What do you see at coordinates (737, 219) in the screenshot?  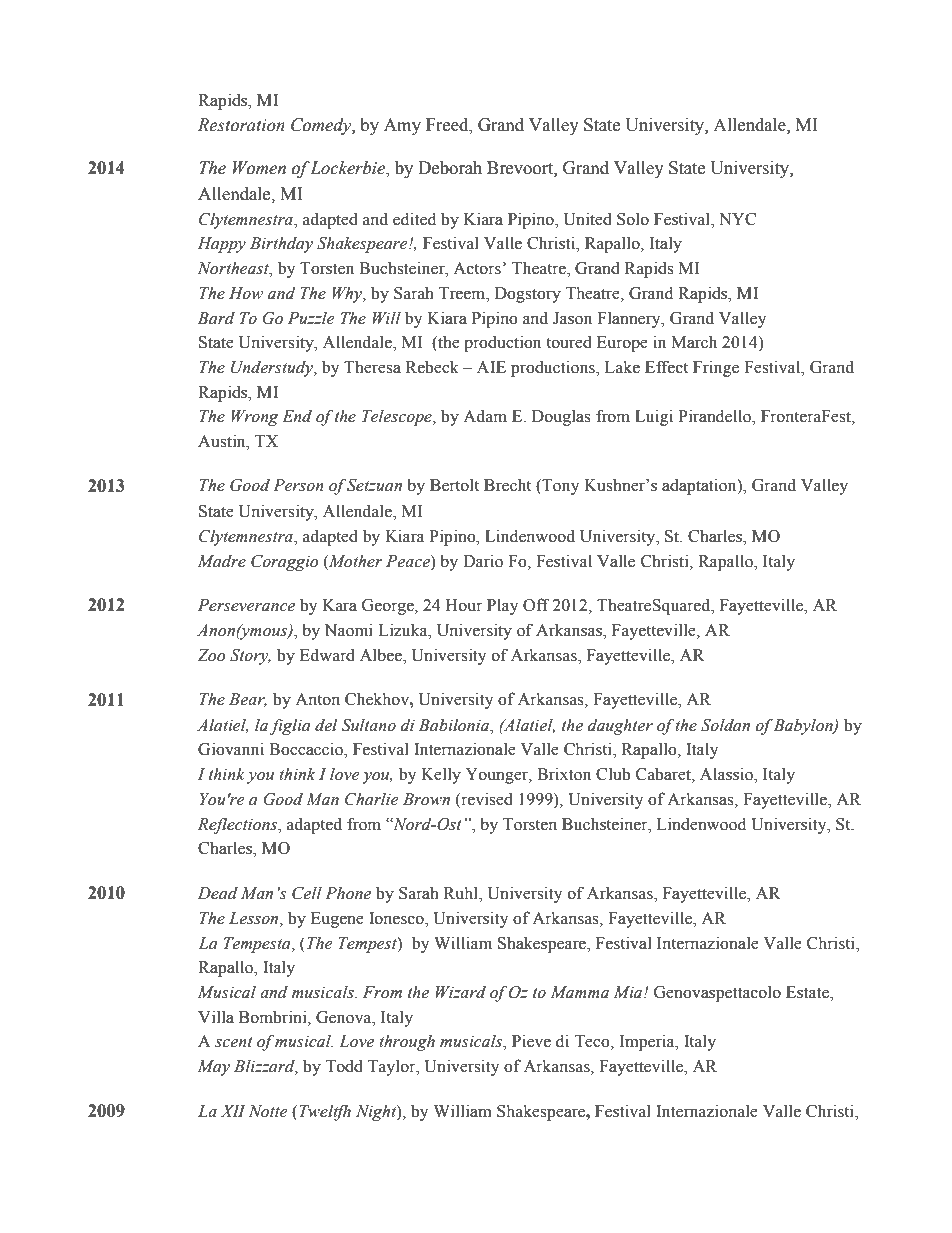 I see `NYC` at bounding box center [737, 219].
